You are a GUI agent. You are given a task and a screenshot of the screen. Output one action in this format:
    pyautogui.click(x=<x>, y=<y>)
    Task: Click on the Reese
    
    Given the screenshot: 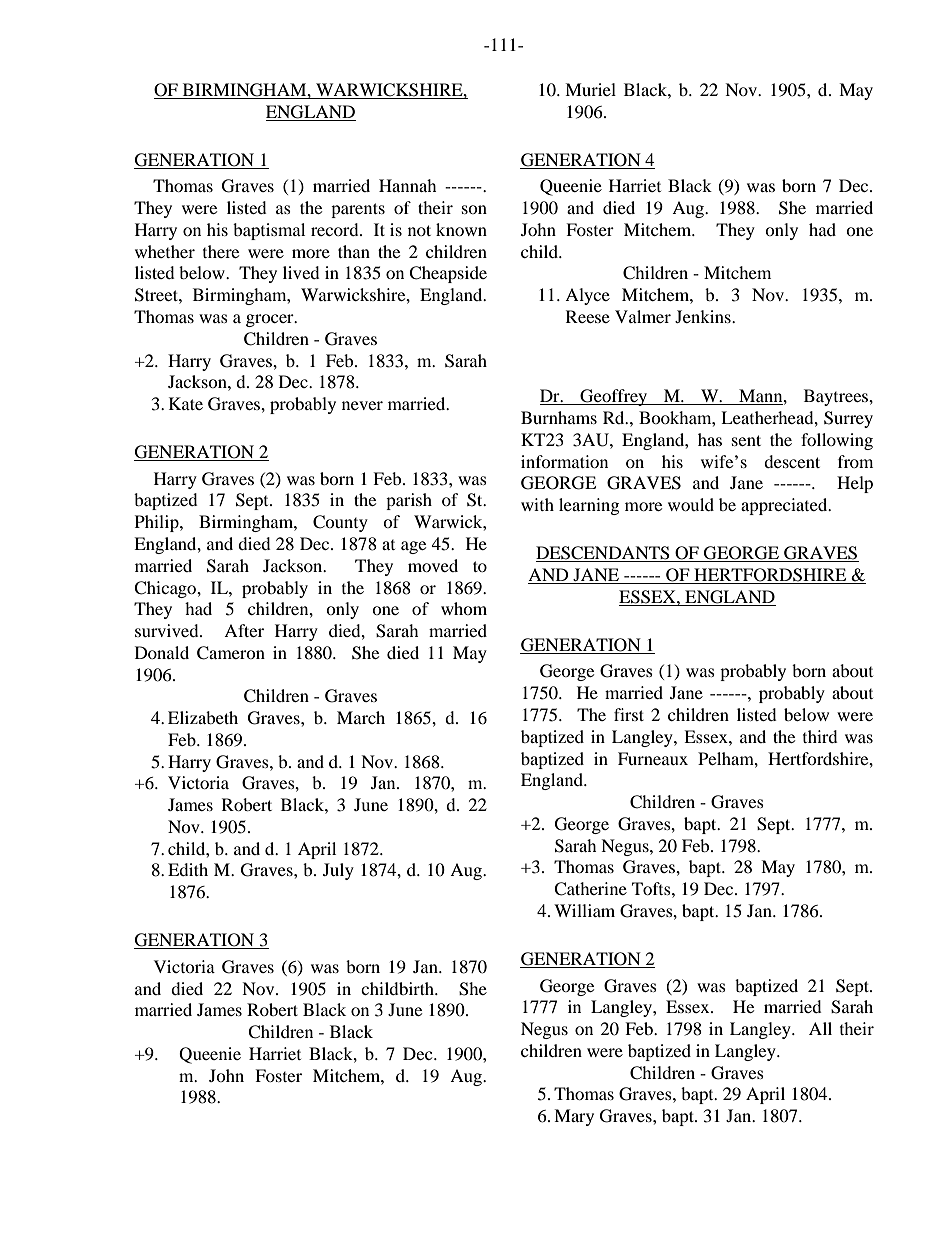 What is the action you would take?
    pyautogui.click(x=588, y=316)
